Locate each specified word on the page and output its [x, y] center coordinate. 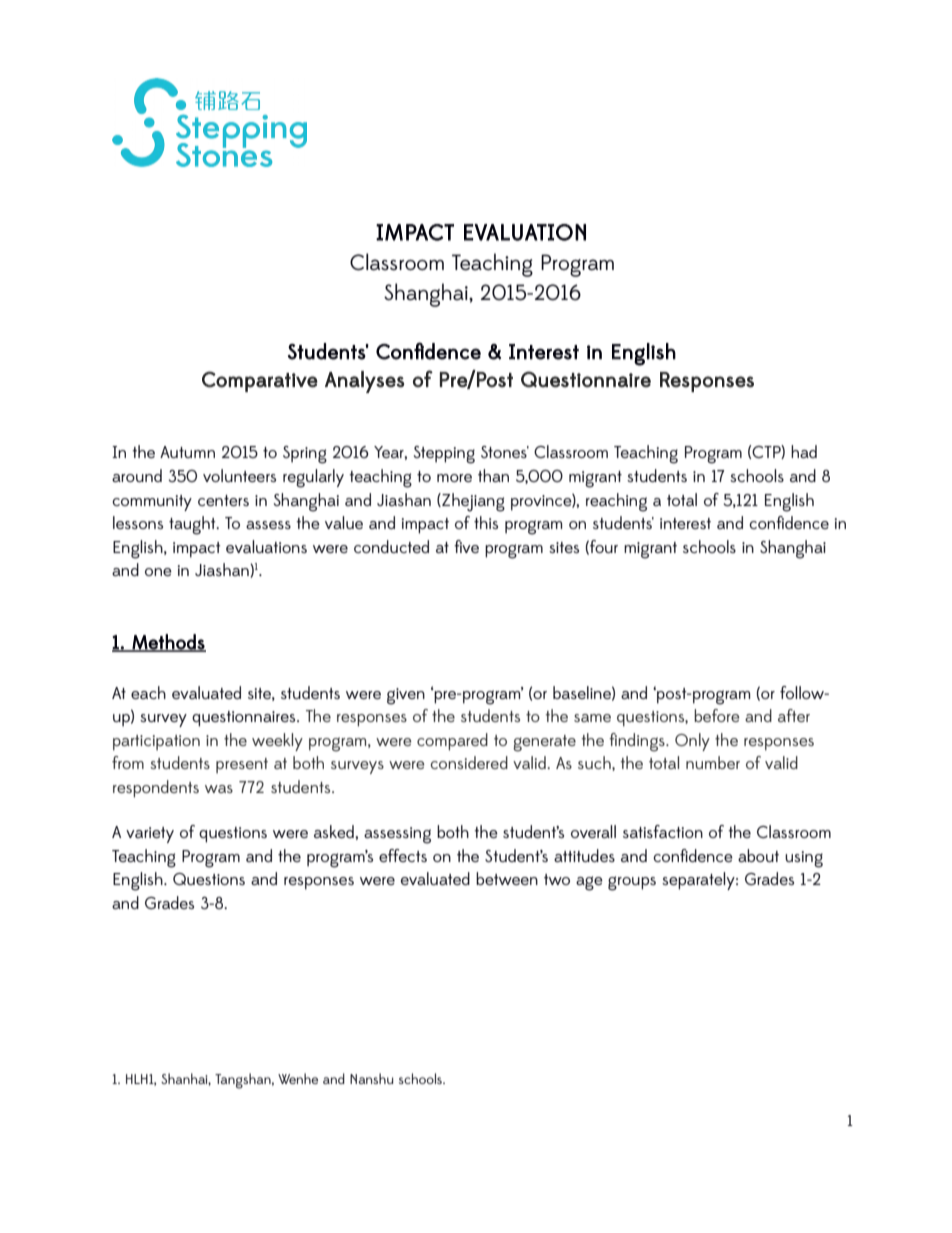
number [713, 762]
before [716, 715]
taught [193, 525]
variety [150, 835]
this [486, 522]
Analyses [364, 382]
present [242, 765]
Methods [168, 642]
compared [452, 742]
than [493, 475]
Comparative [260, 381]
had [804, 451]
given [406, 696]
